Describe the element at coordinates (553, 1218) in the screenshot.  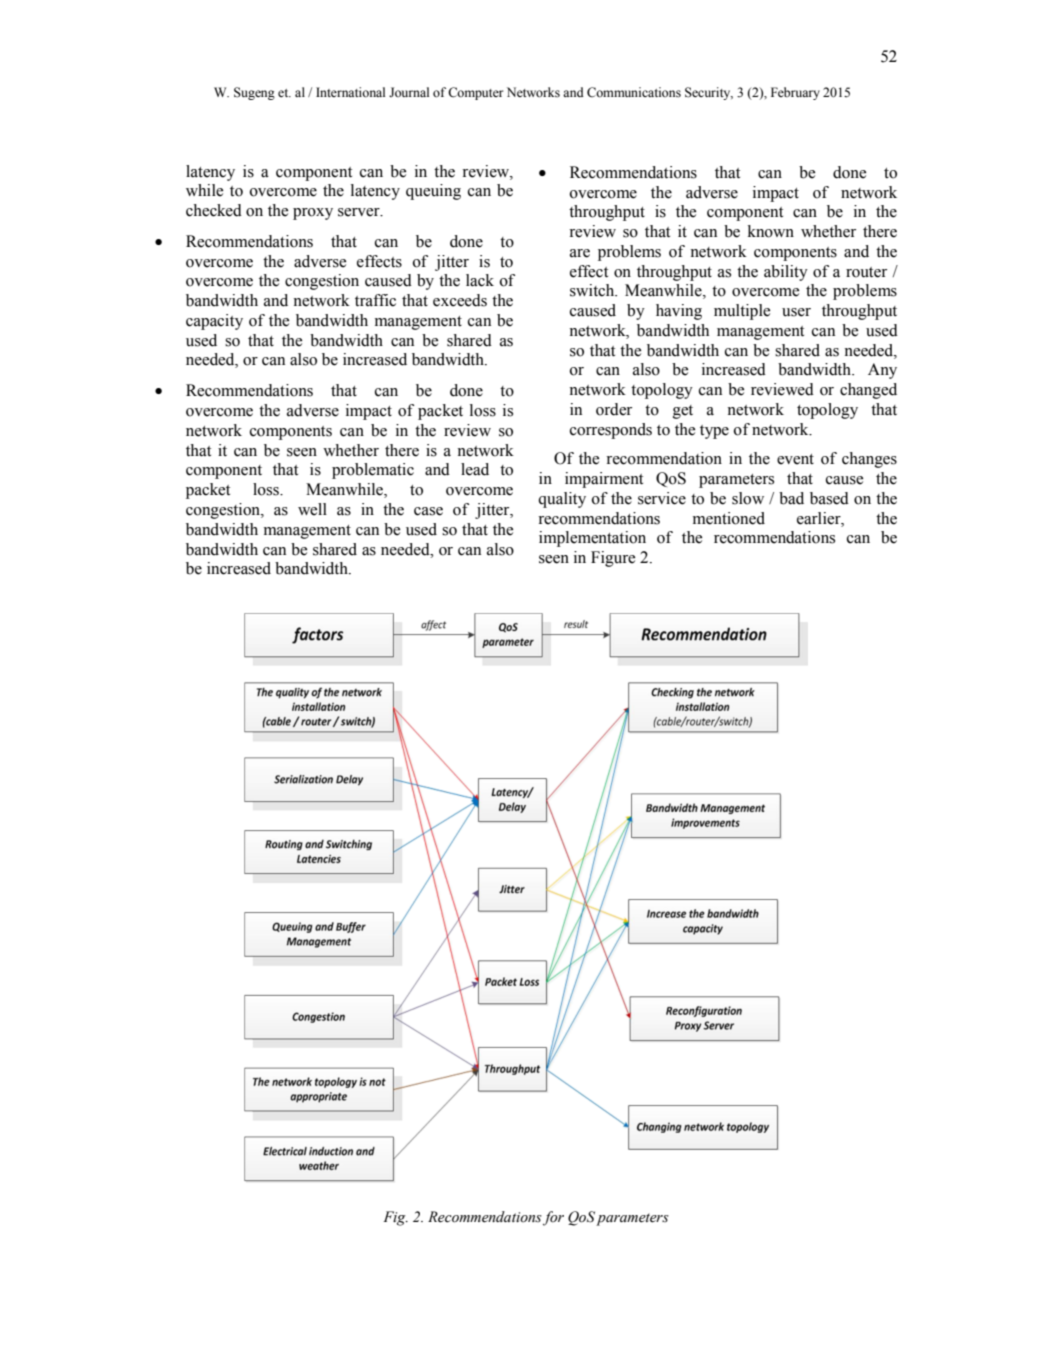
I see `for` at that location.
